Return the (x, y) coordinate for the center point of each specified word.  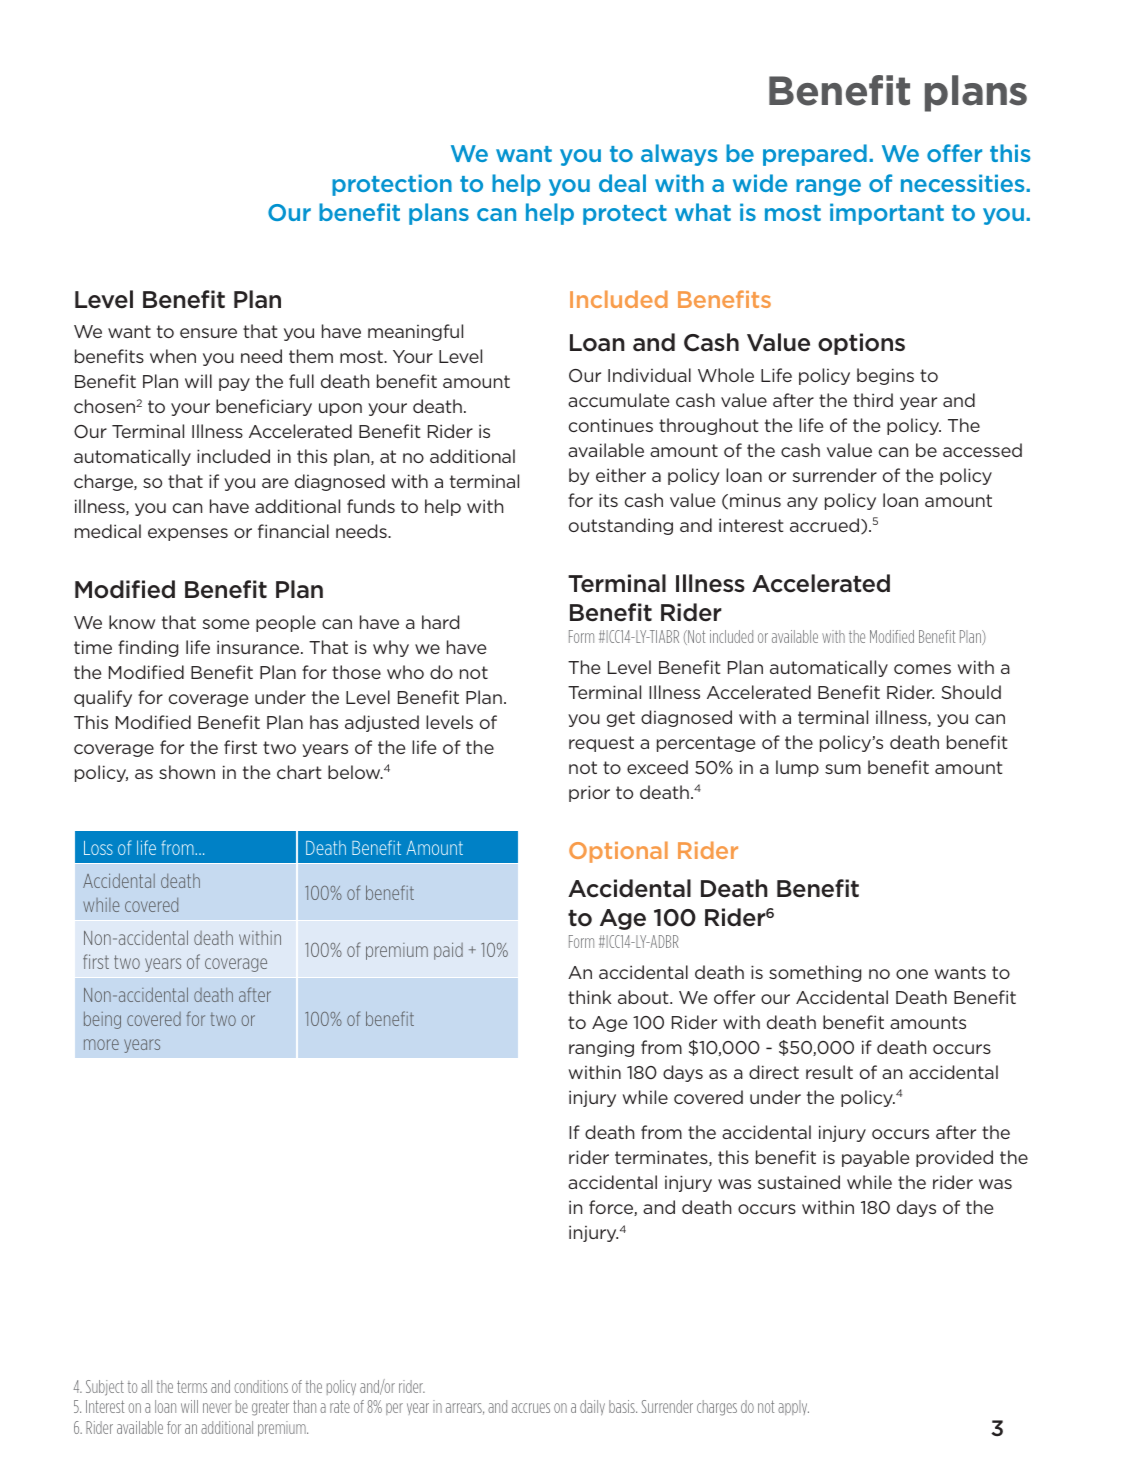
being (102, 1020)
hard (440, 622)
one (912, 974)
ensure (208, 333)
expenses (188, 534)
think (590, 997)
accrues (531, 1408)
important (887, 214)
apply (793, 1407)
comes (922, 669)
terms (192, 1386)
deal (622, 183)
